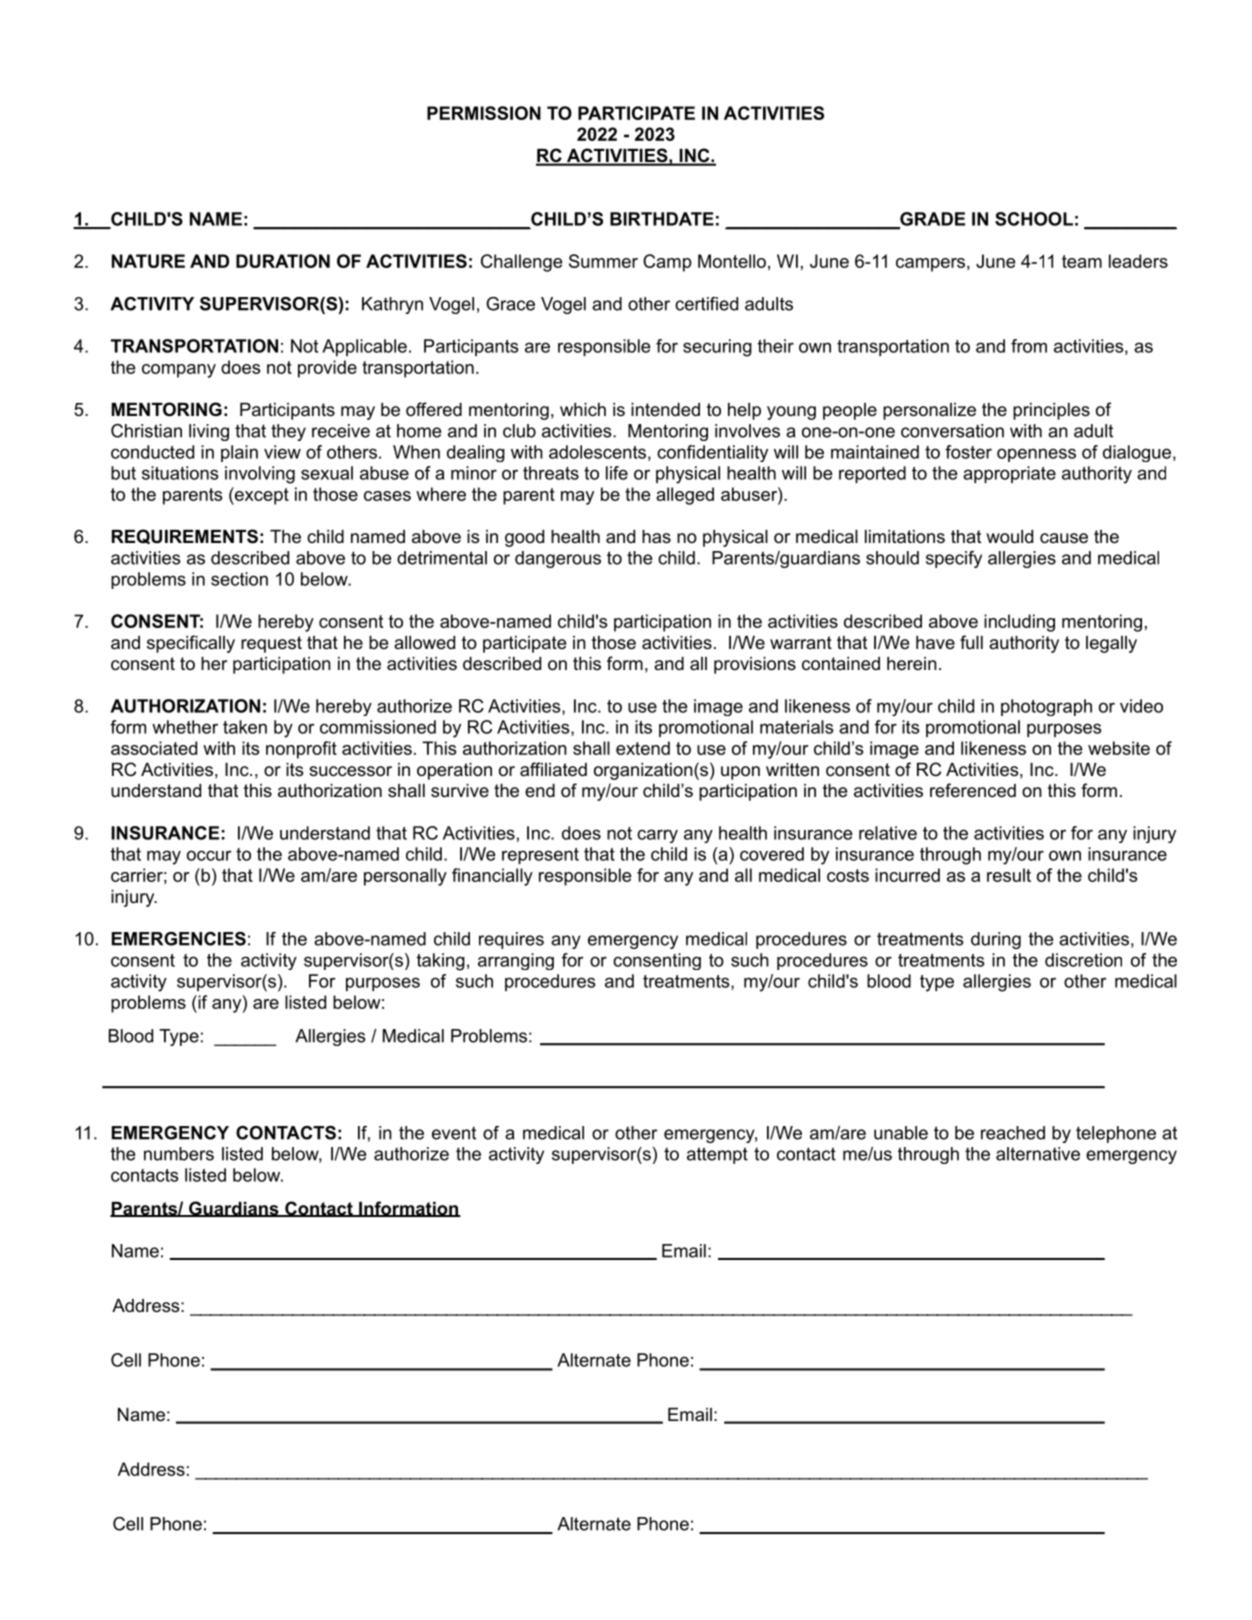 The width and height of the screenshot is (1252, 1620). Describe the element at coordinates (209, 855) in the screenshot. I see `occur` at that location.
